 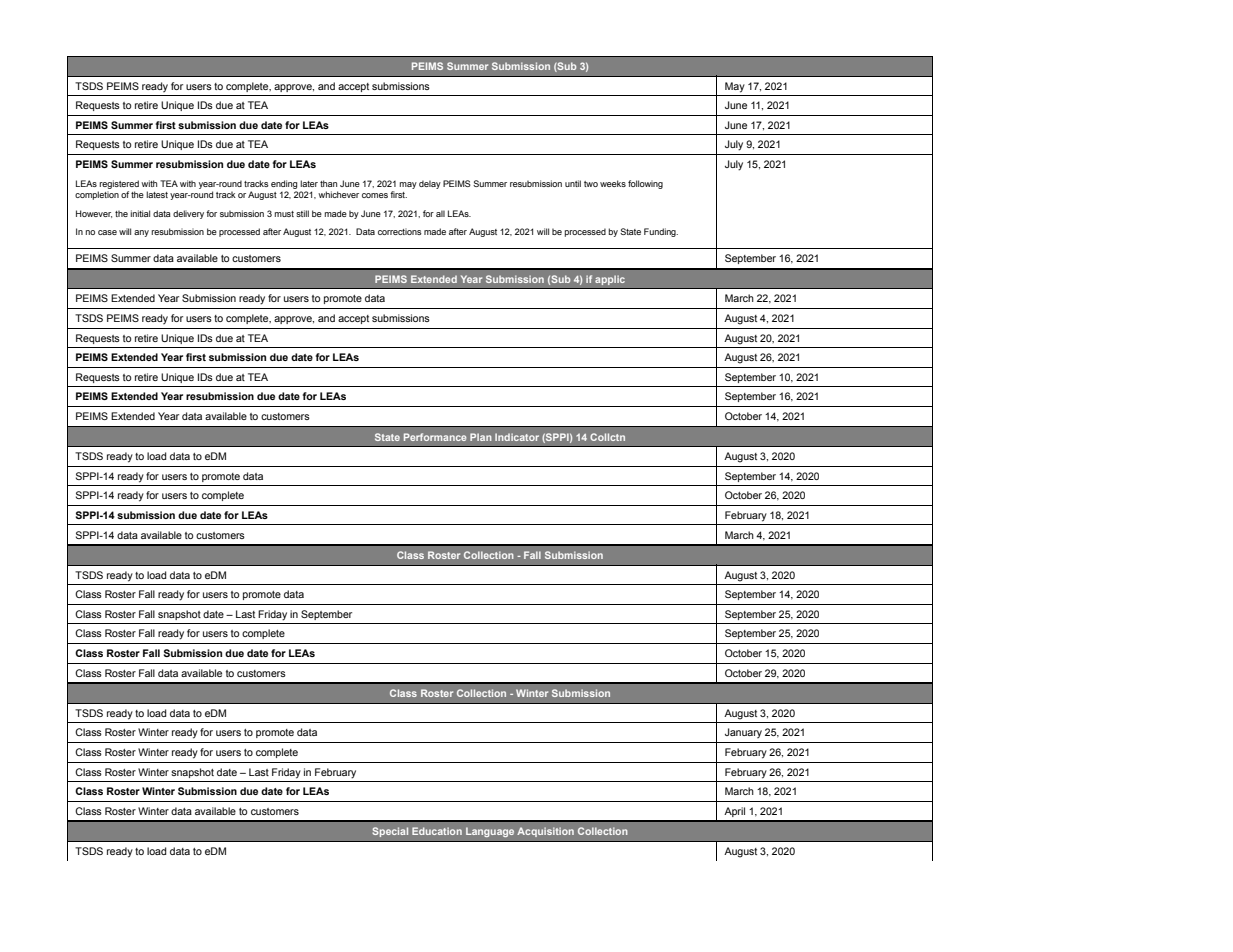 What do you see at coordinates (157, 194) in the page?
I see `latest` at bounding box center [157, 194].
